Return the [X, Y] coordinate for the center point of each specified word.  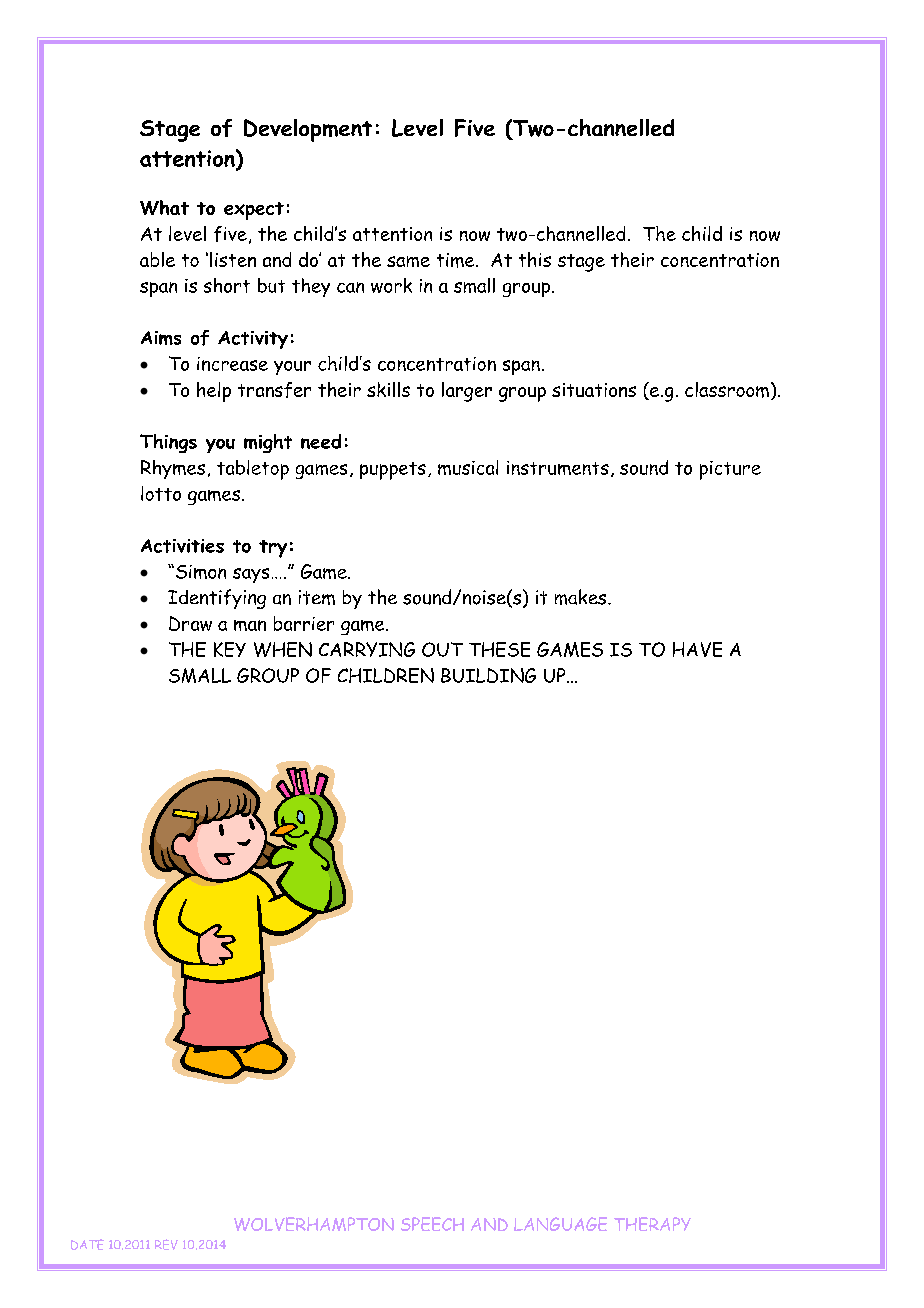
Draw [190, 623]
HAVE [697, 649]
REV [166, 1244]
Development [308, 130]
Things [168, 443]
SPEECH [432, 1224]
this [535, 259]
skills [388, 389]
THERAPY [652, 1224]
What [164, 207]
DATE [87, 1244]
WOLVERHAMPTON [314, 1224]
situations [594, 390]
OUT [442, 649]
